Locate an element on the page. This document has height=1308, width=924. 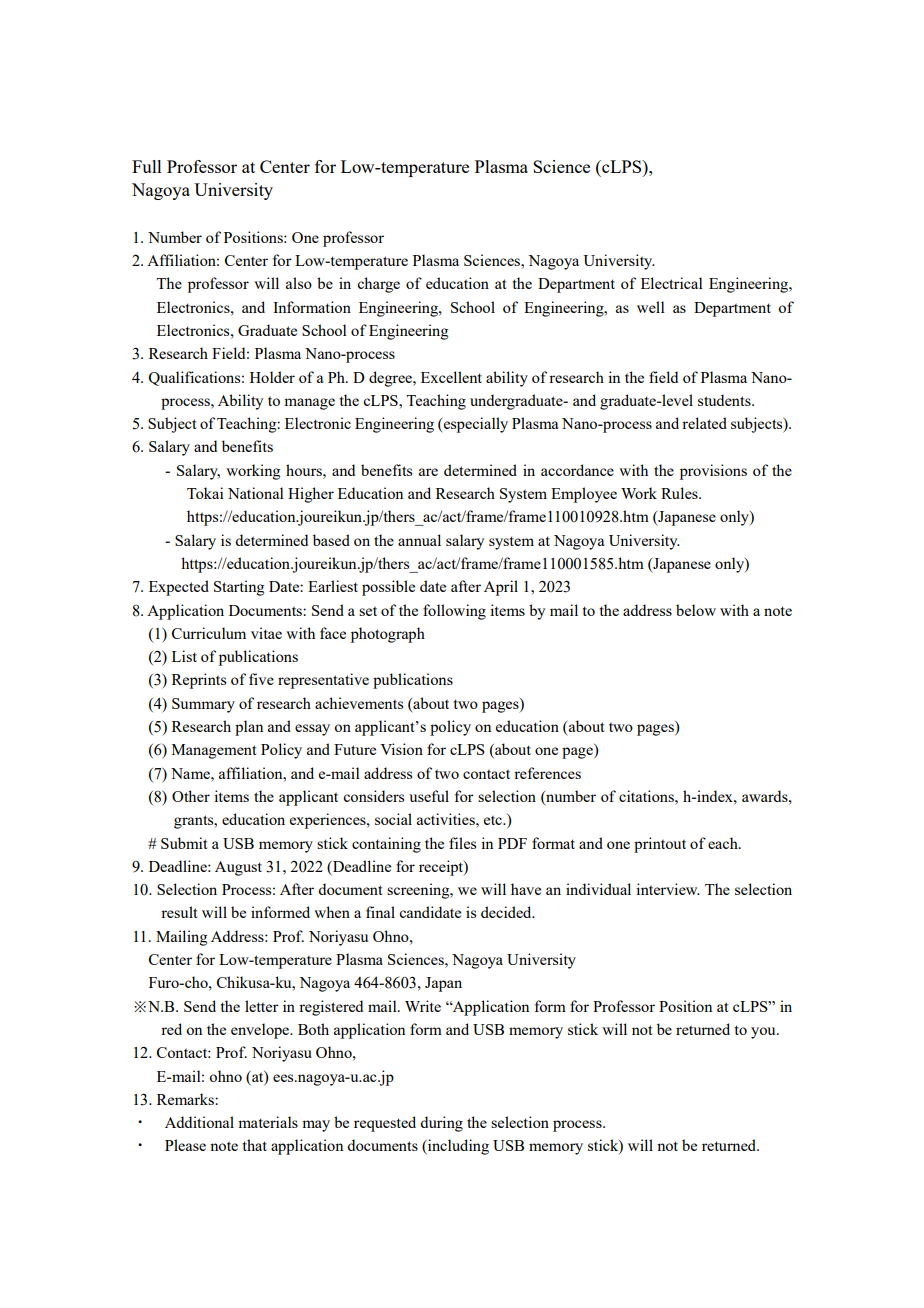
Electrical is located at coordinates (672, 283).
